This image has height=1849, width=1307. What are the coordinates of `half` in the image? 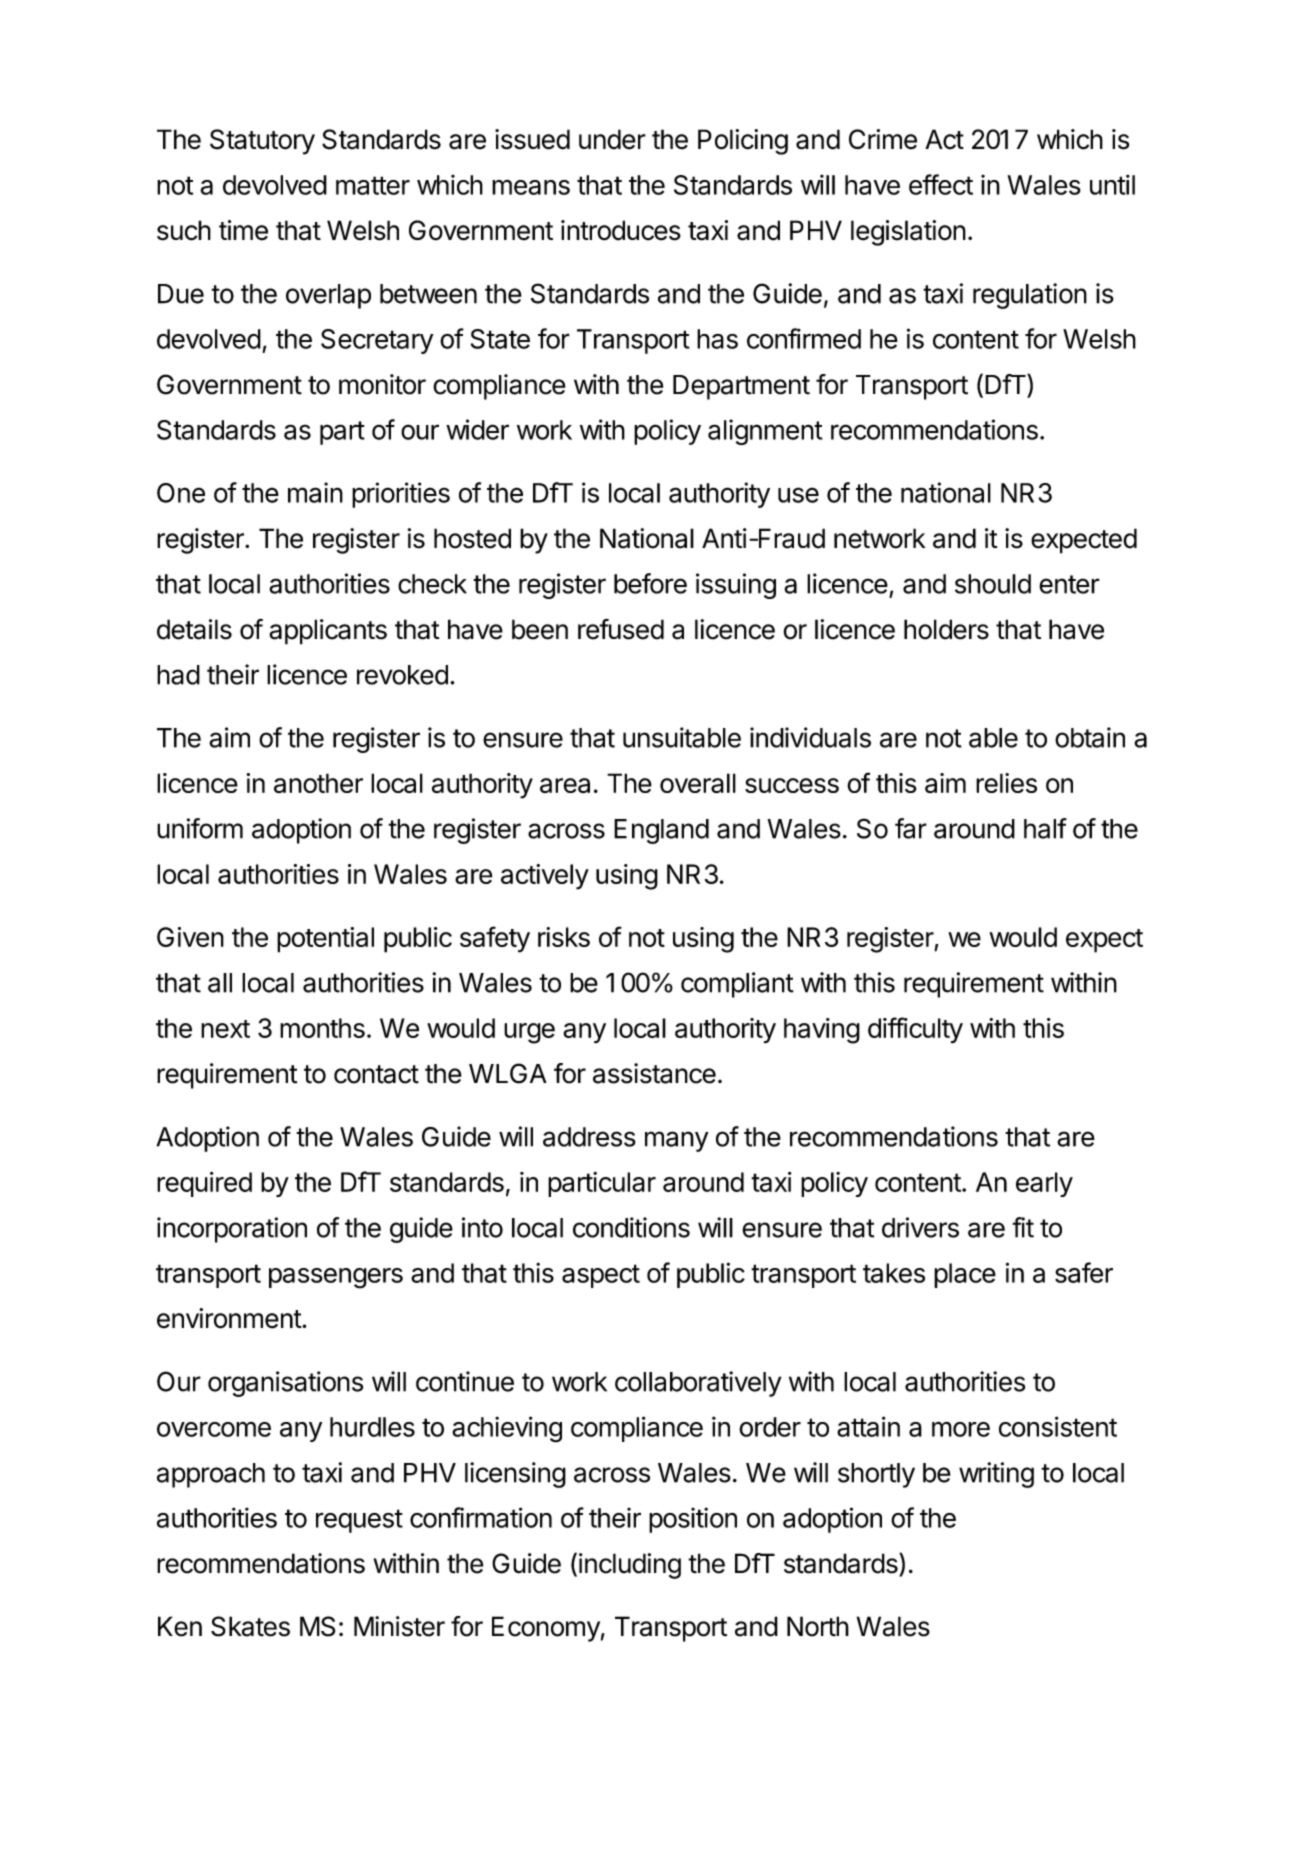 It's located at (1045, 828).
